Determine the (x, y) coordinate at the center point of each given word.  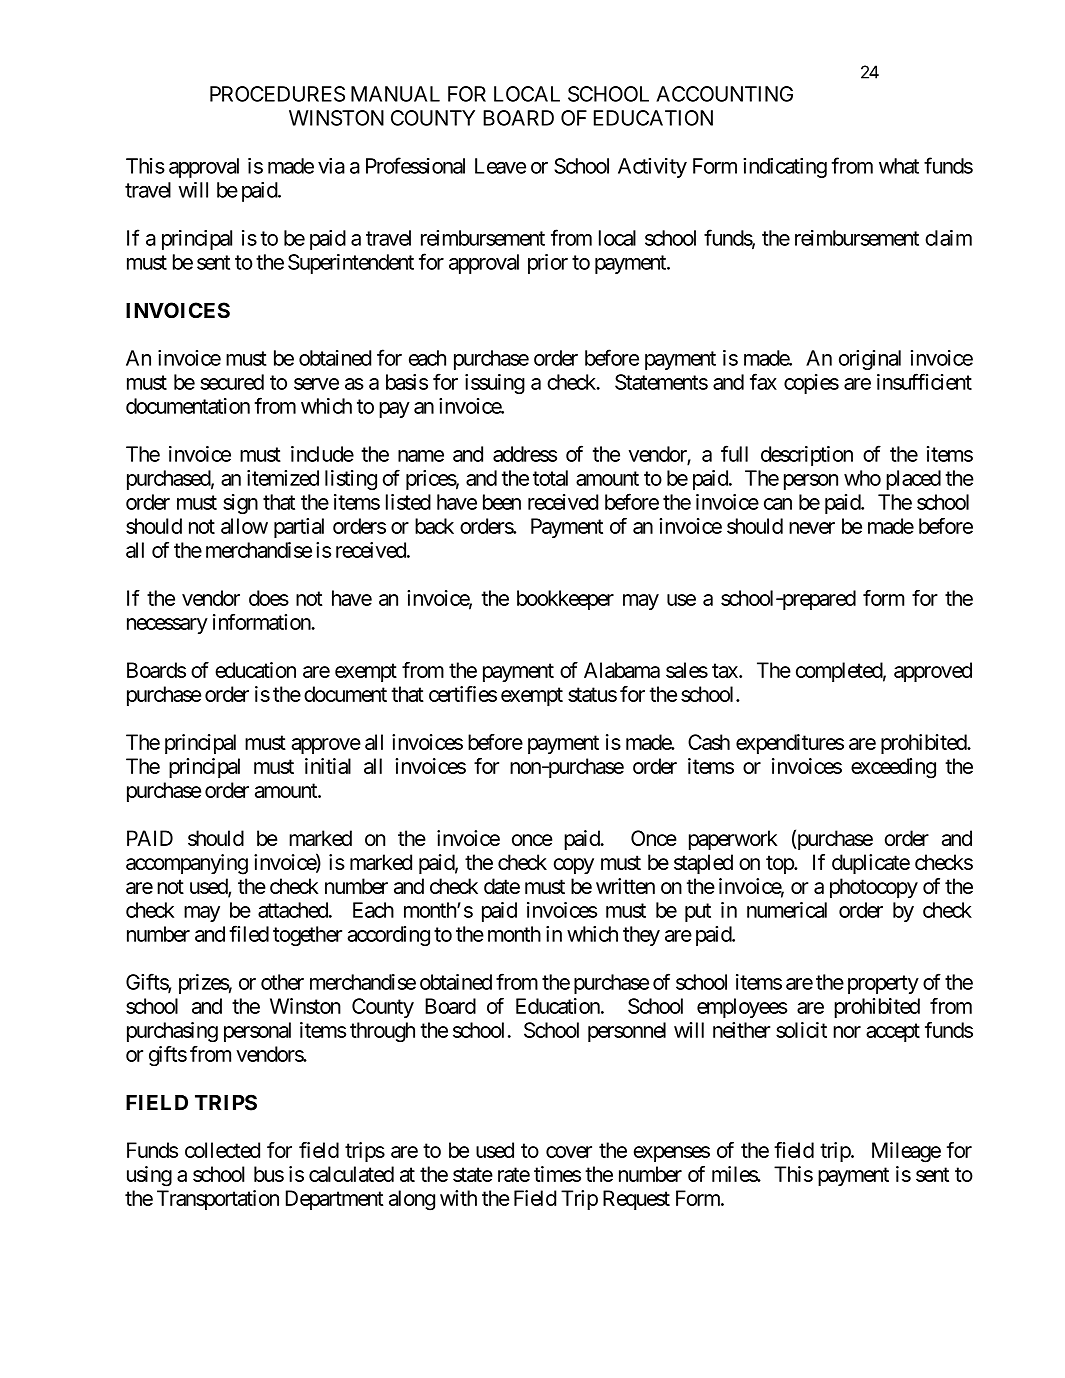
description (807, 456)
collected (222, 1150)
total (550, 478)
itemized (283, 478)
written (625, 886)
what (899, 166)
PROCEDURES (277, 94)
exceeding (893, 768)
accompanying (187, 864)
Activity (652, 168)
